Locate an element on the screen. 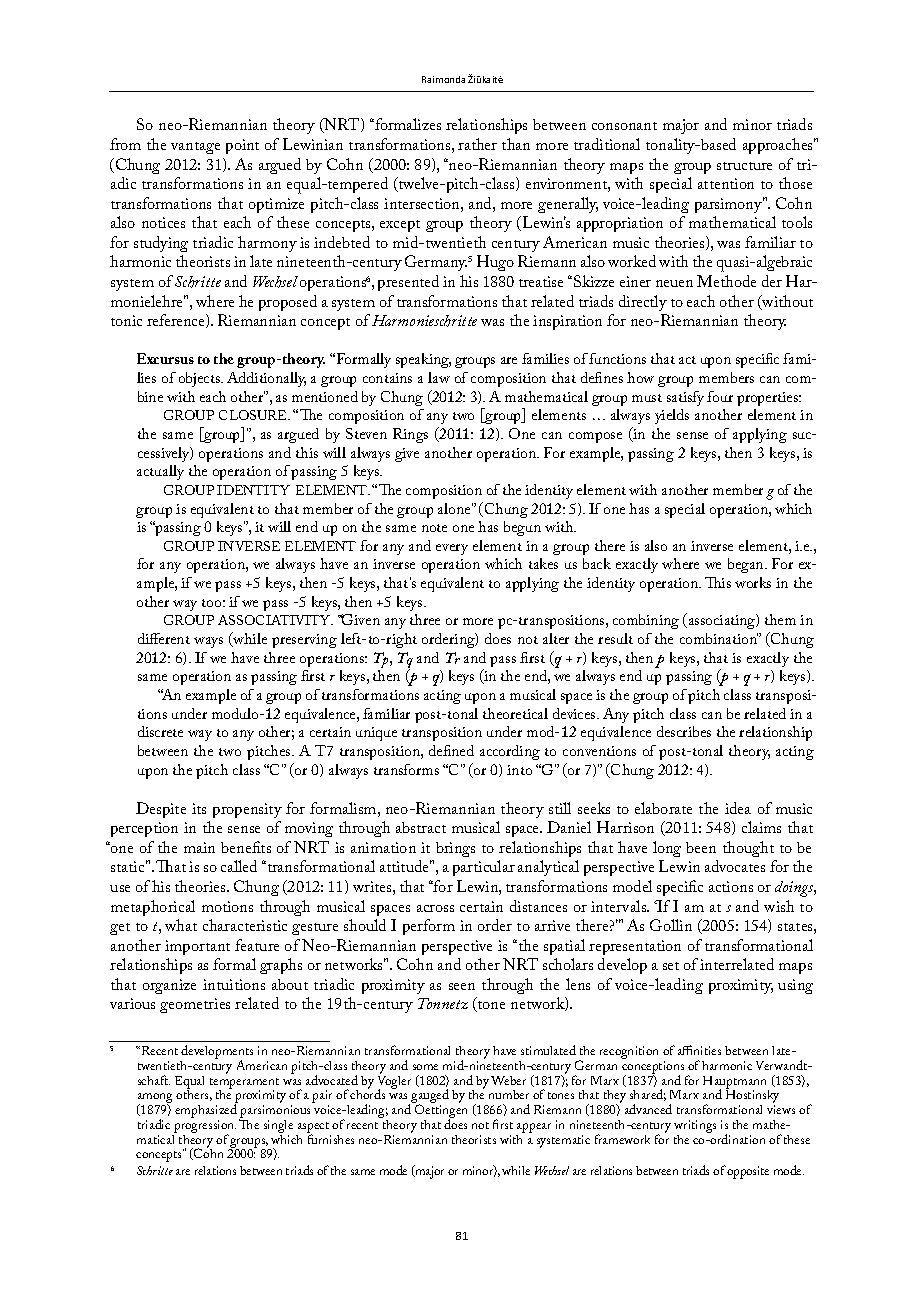  structure is located at coordinates (744, 166).
